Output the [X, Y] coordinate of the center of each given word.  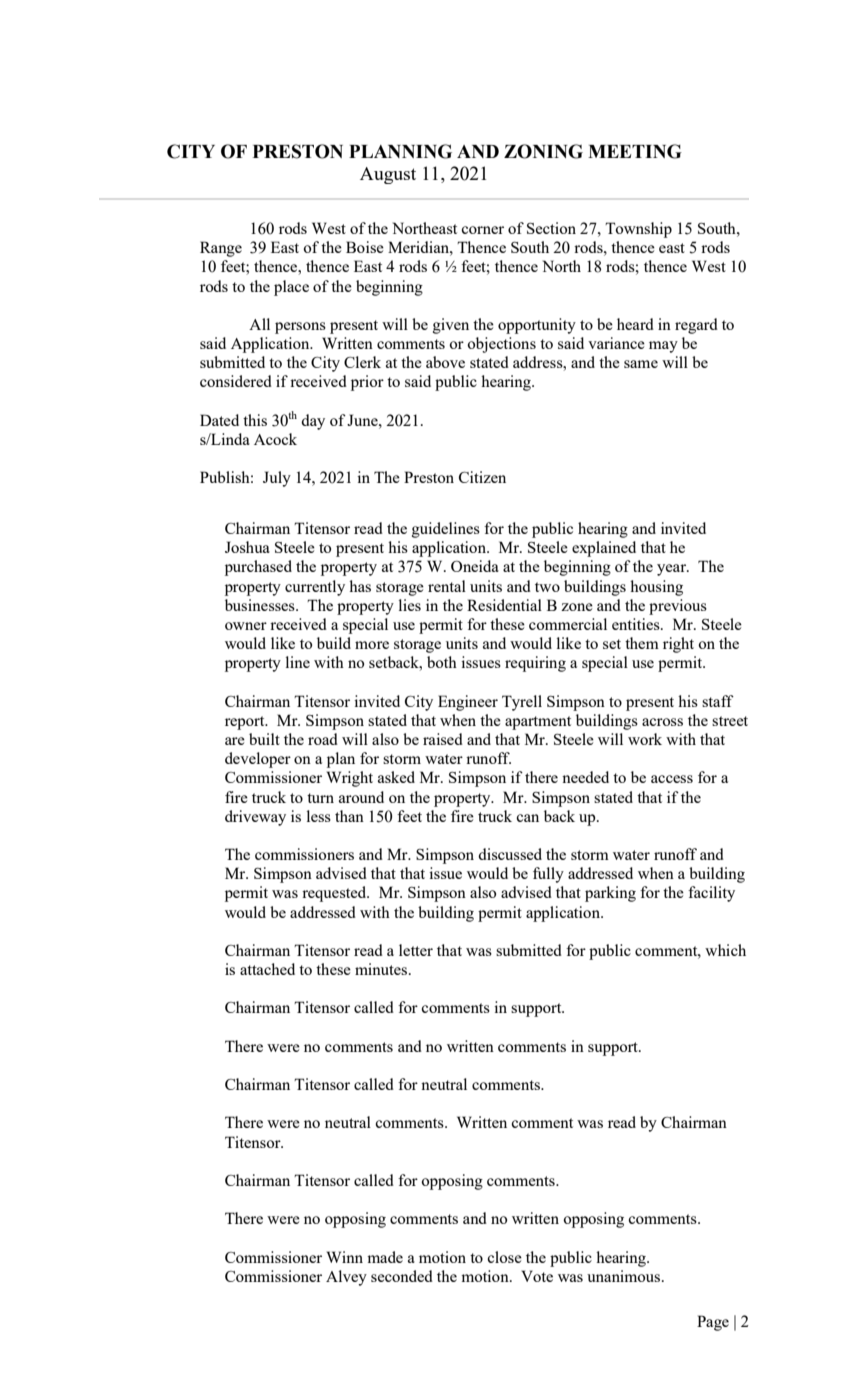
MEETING [635, 151]
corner [482, 230]
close [504, 1257]
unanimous [625, 1276]
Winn [345, 1257]
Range [221, 249]
